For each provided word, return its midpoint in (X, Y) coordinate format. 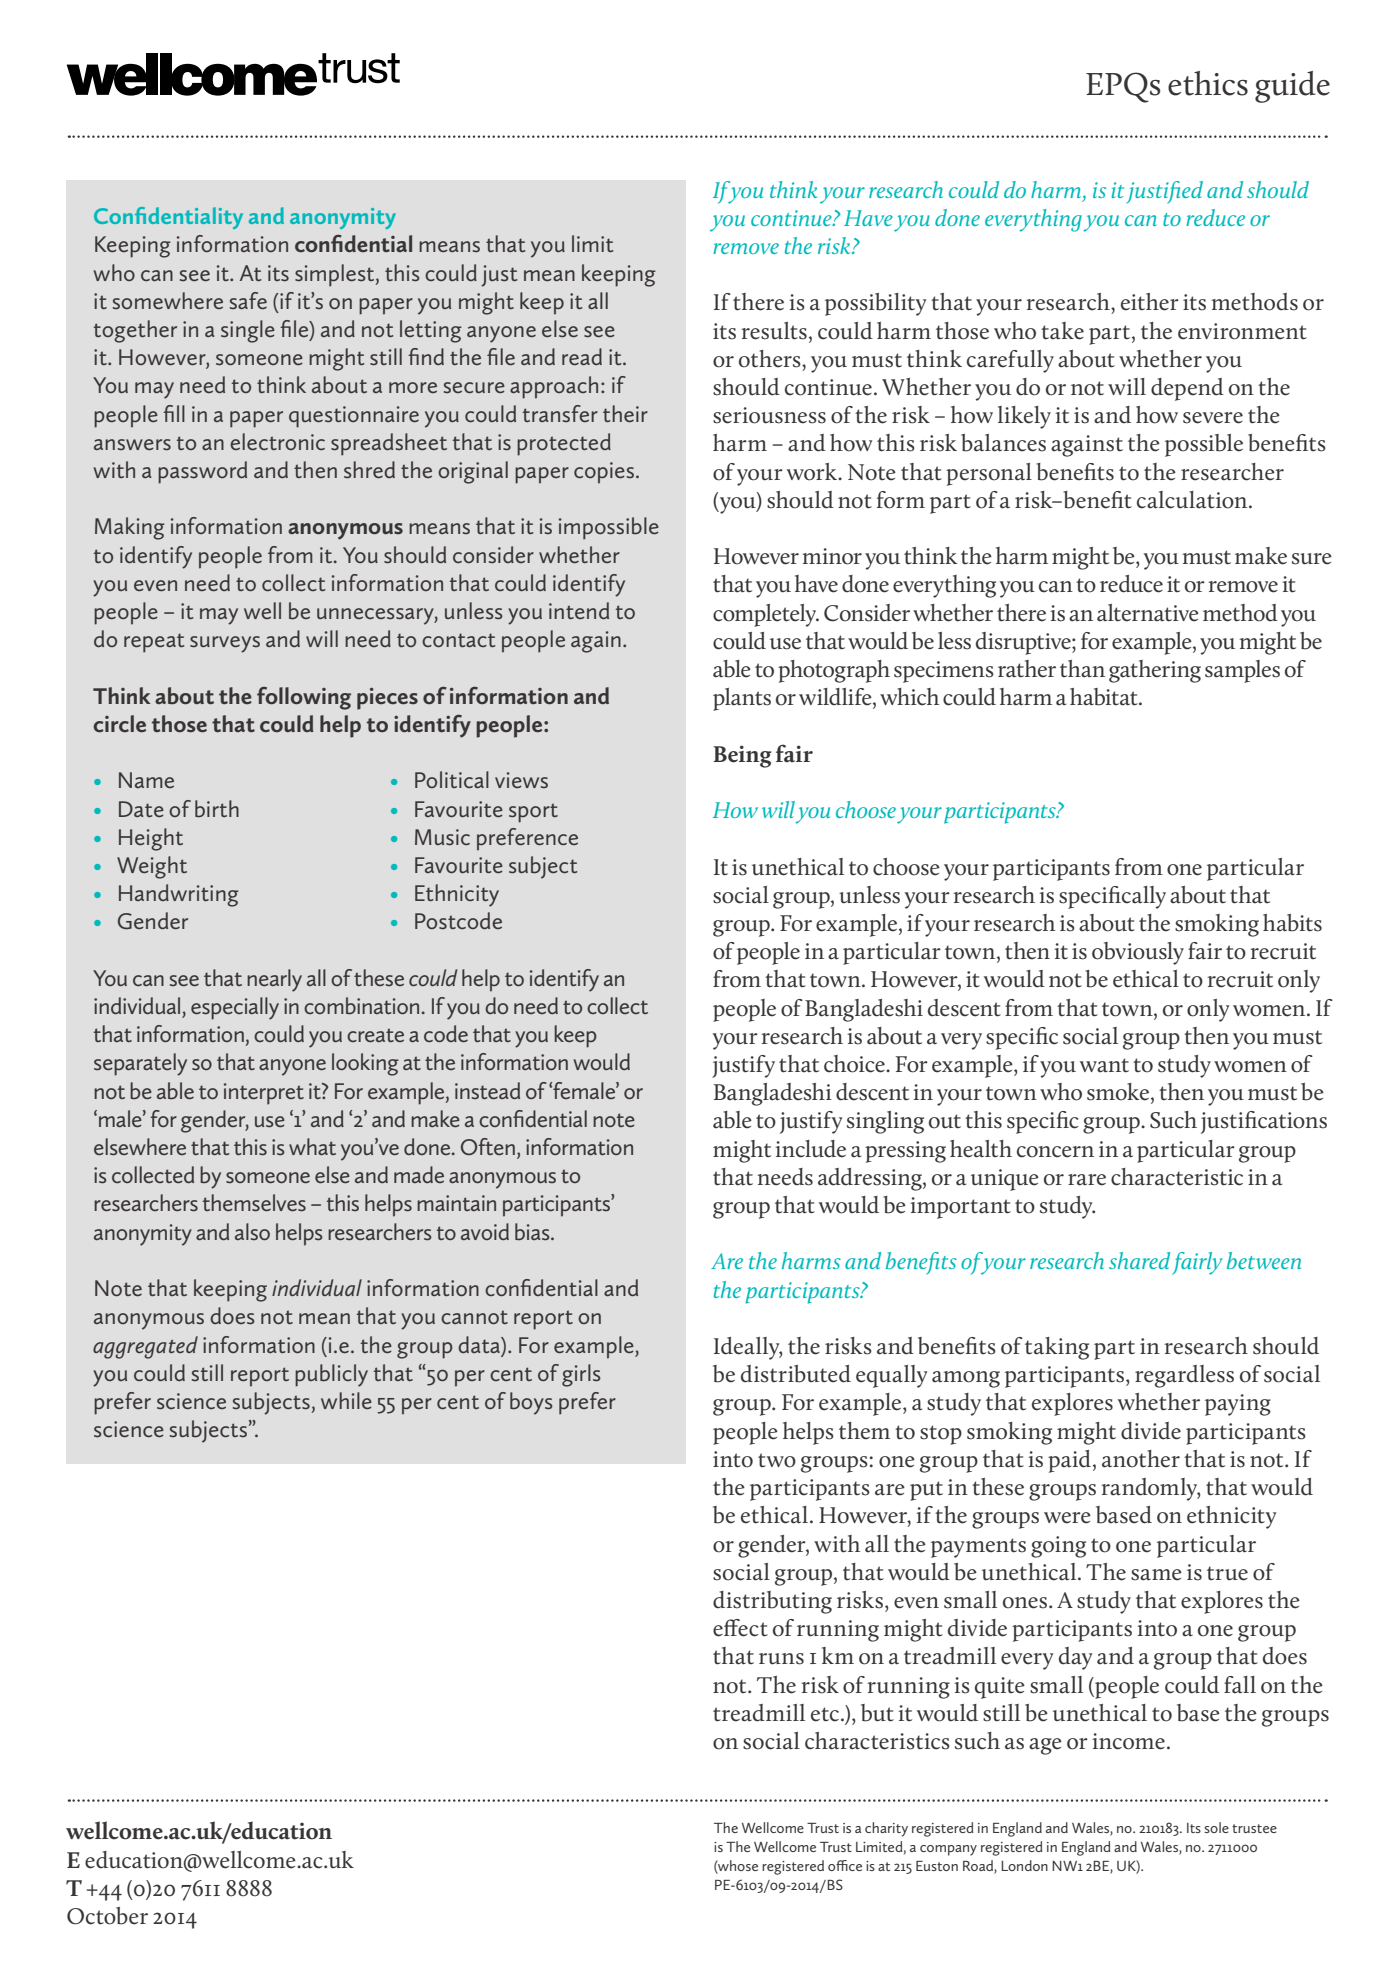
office (845, 1865)
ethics (1208, 83)
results (774, 331)
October (107, 1916)
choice (855, 1064)
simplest (336, 275)
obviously (1138, 953)
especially (235, 1008)
